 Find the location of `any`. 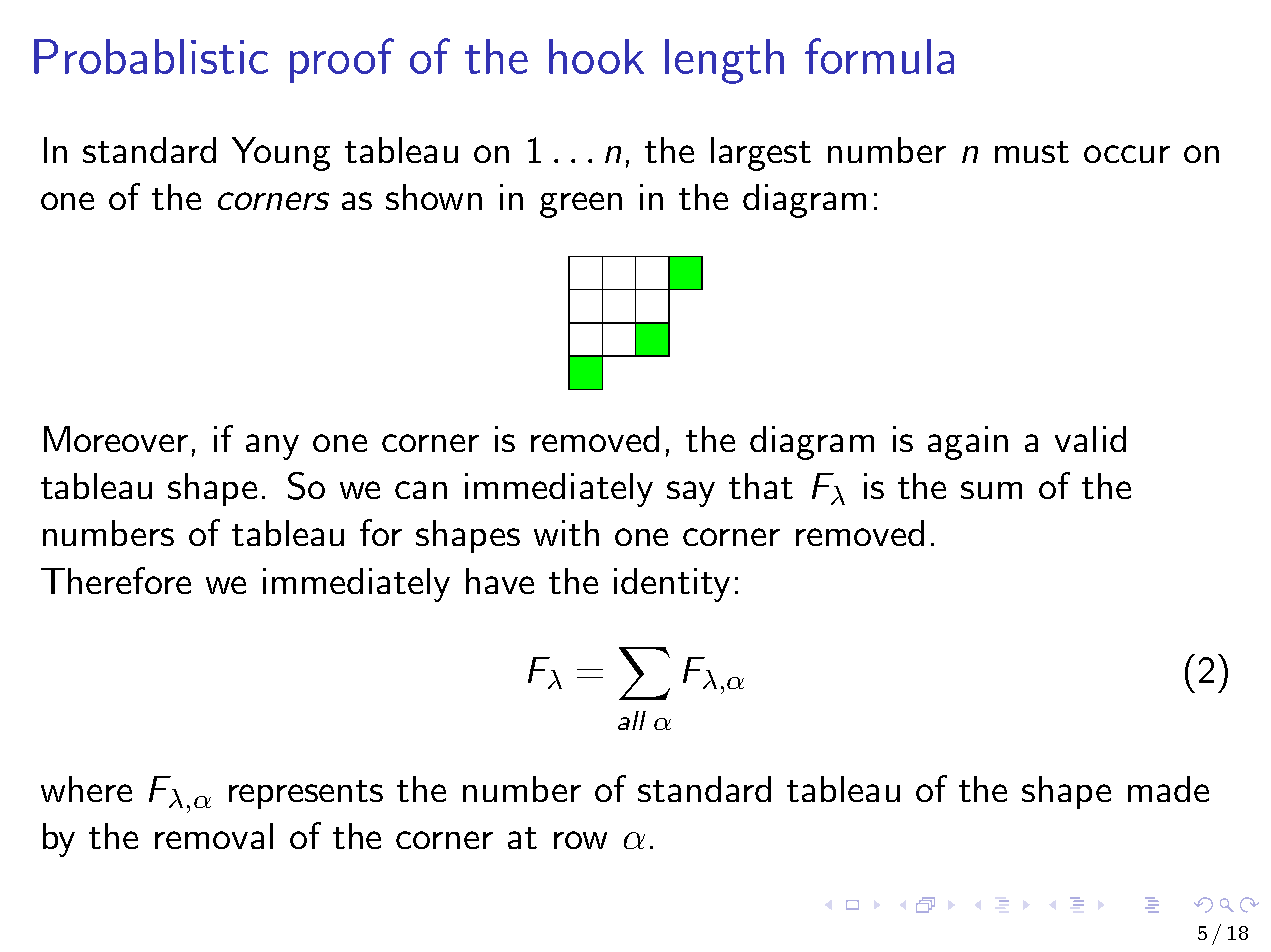

any is located at coordinates (272, 447).
